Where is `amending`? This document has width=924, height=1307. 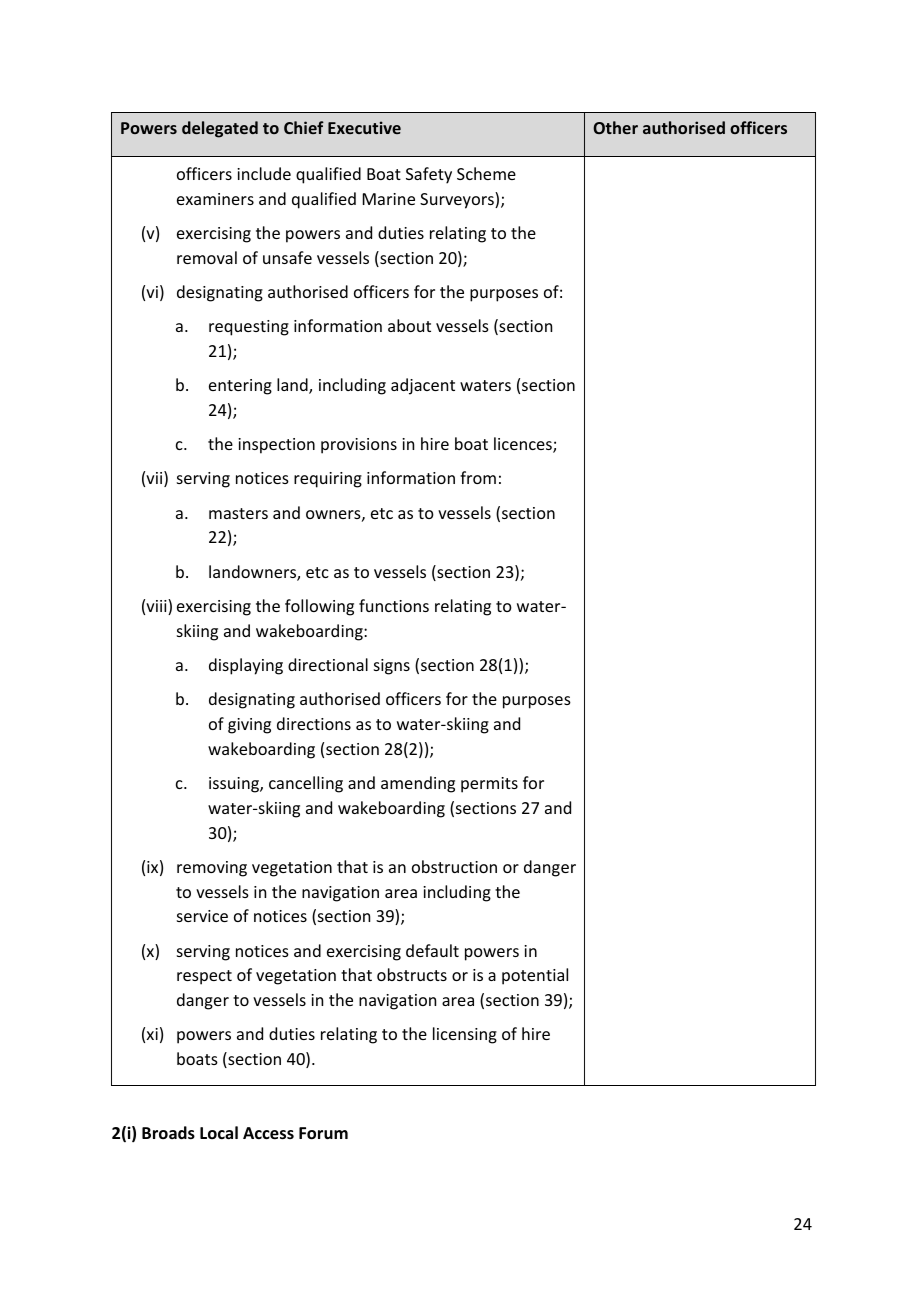
amending is located at coordinates (418, 784).
